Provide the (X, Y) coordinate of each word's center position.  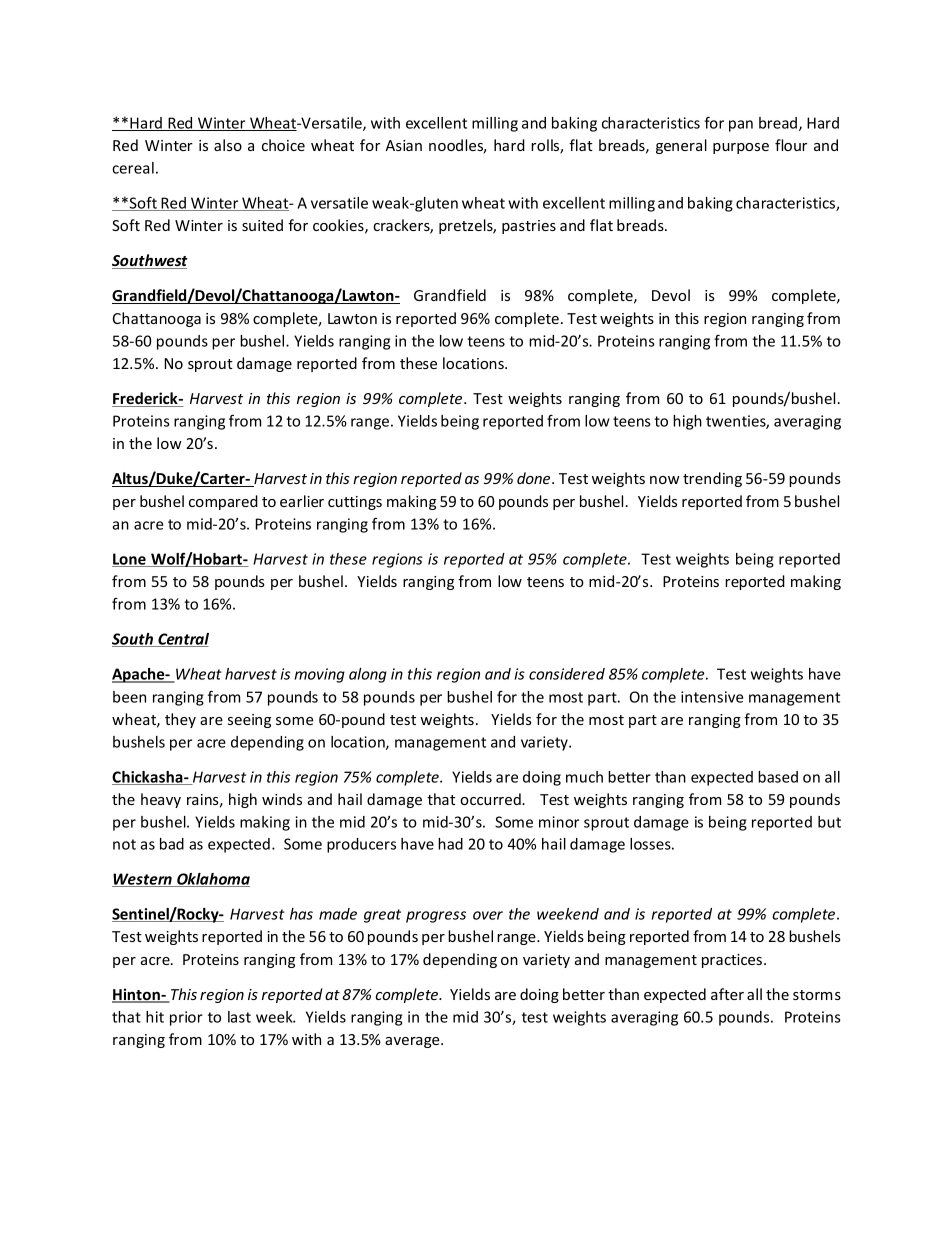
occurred (491, 799)
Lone (130, 560)
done (535, 478)
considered (567, 674)
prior (186, 1018)
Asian (403, 145)
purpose (741, 148)
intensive (712, 697)
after (727, 994)
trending (712, 479)
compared (223, 502)
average (413, 1042)
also (228, 145)
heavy (161, 800)
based (778, 777)
